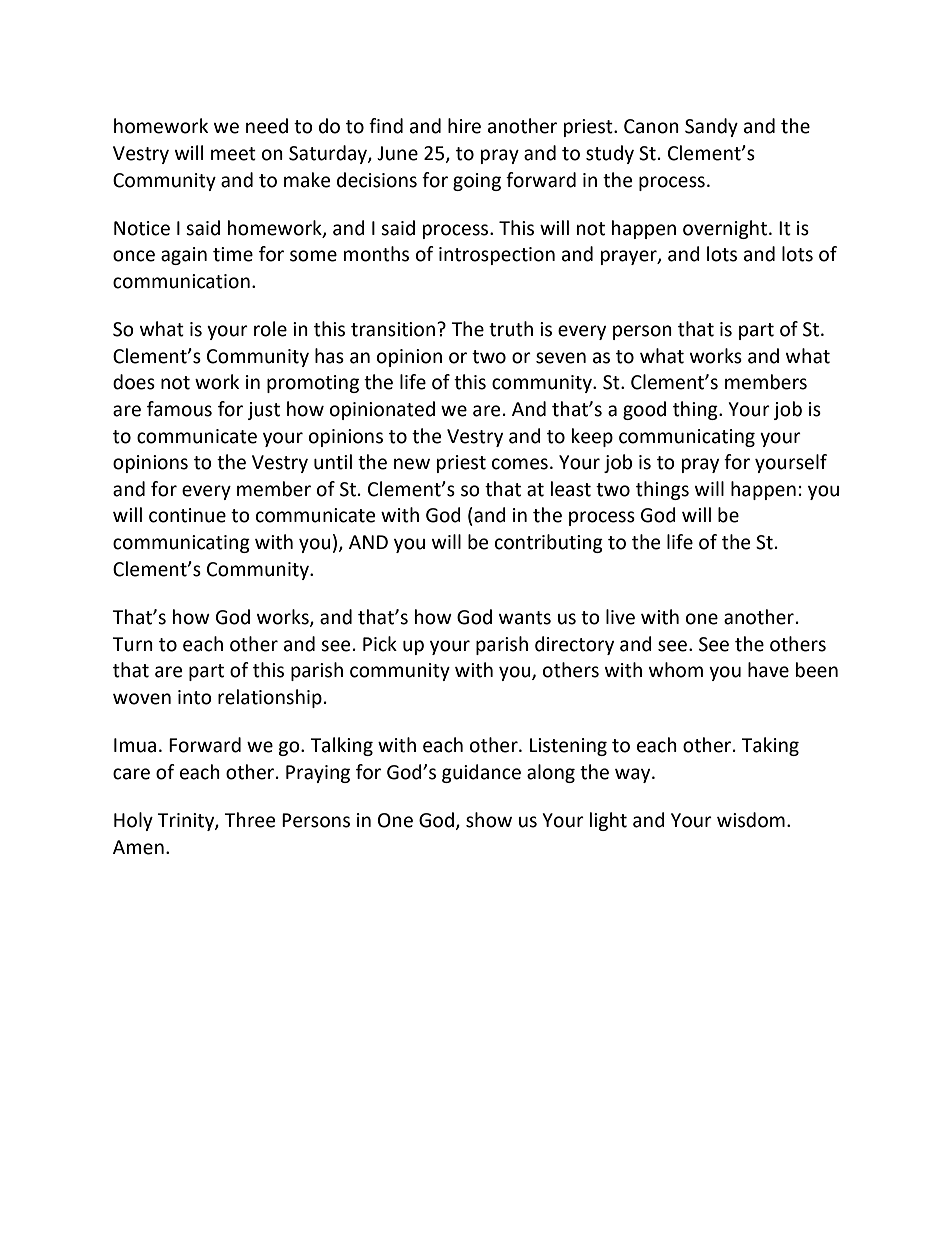 The width and height of the page is (952, 1233). Describe the element at coordinates (711, 127) in the page. I see `Sandy` at that location.
